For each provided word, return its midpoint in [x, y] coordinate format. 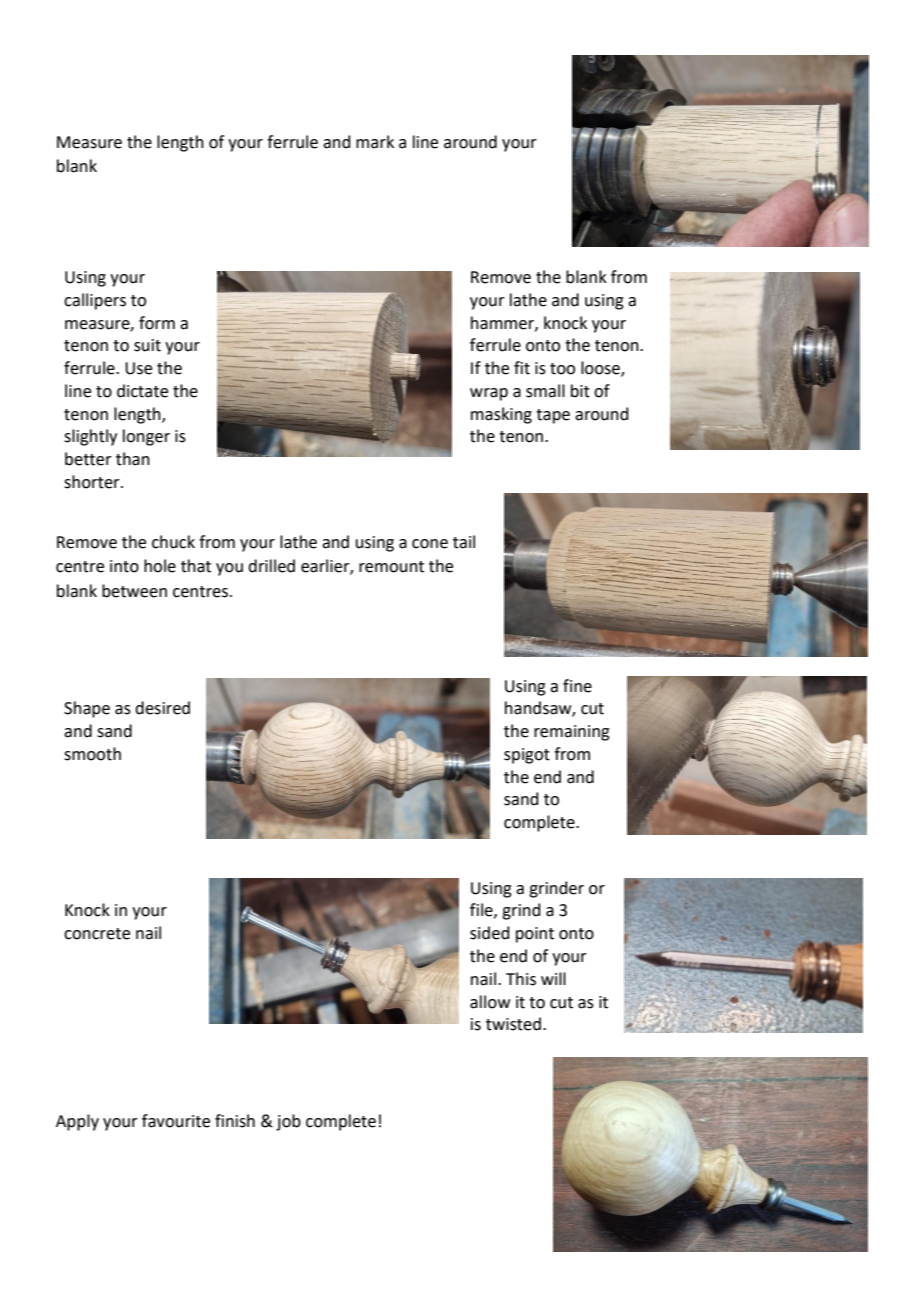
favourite [176, 1121]
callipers [95, 301]
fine [577, 686]
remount [391, 567]
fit [522, 368]
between [134, 591]
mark [375, 142]
